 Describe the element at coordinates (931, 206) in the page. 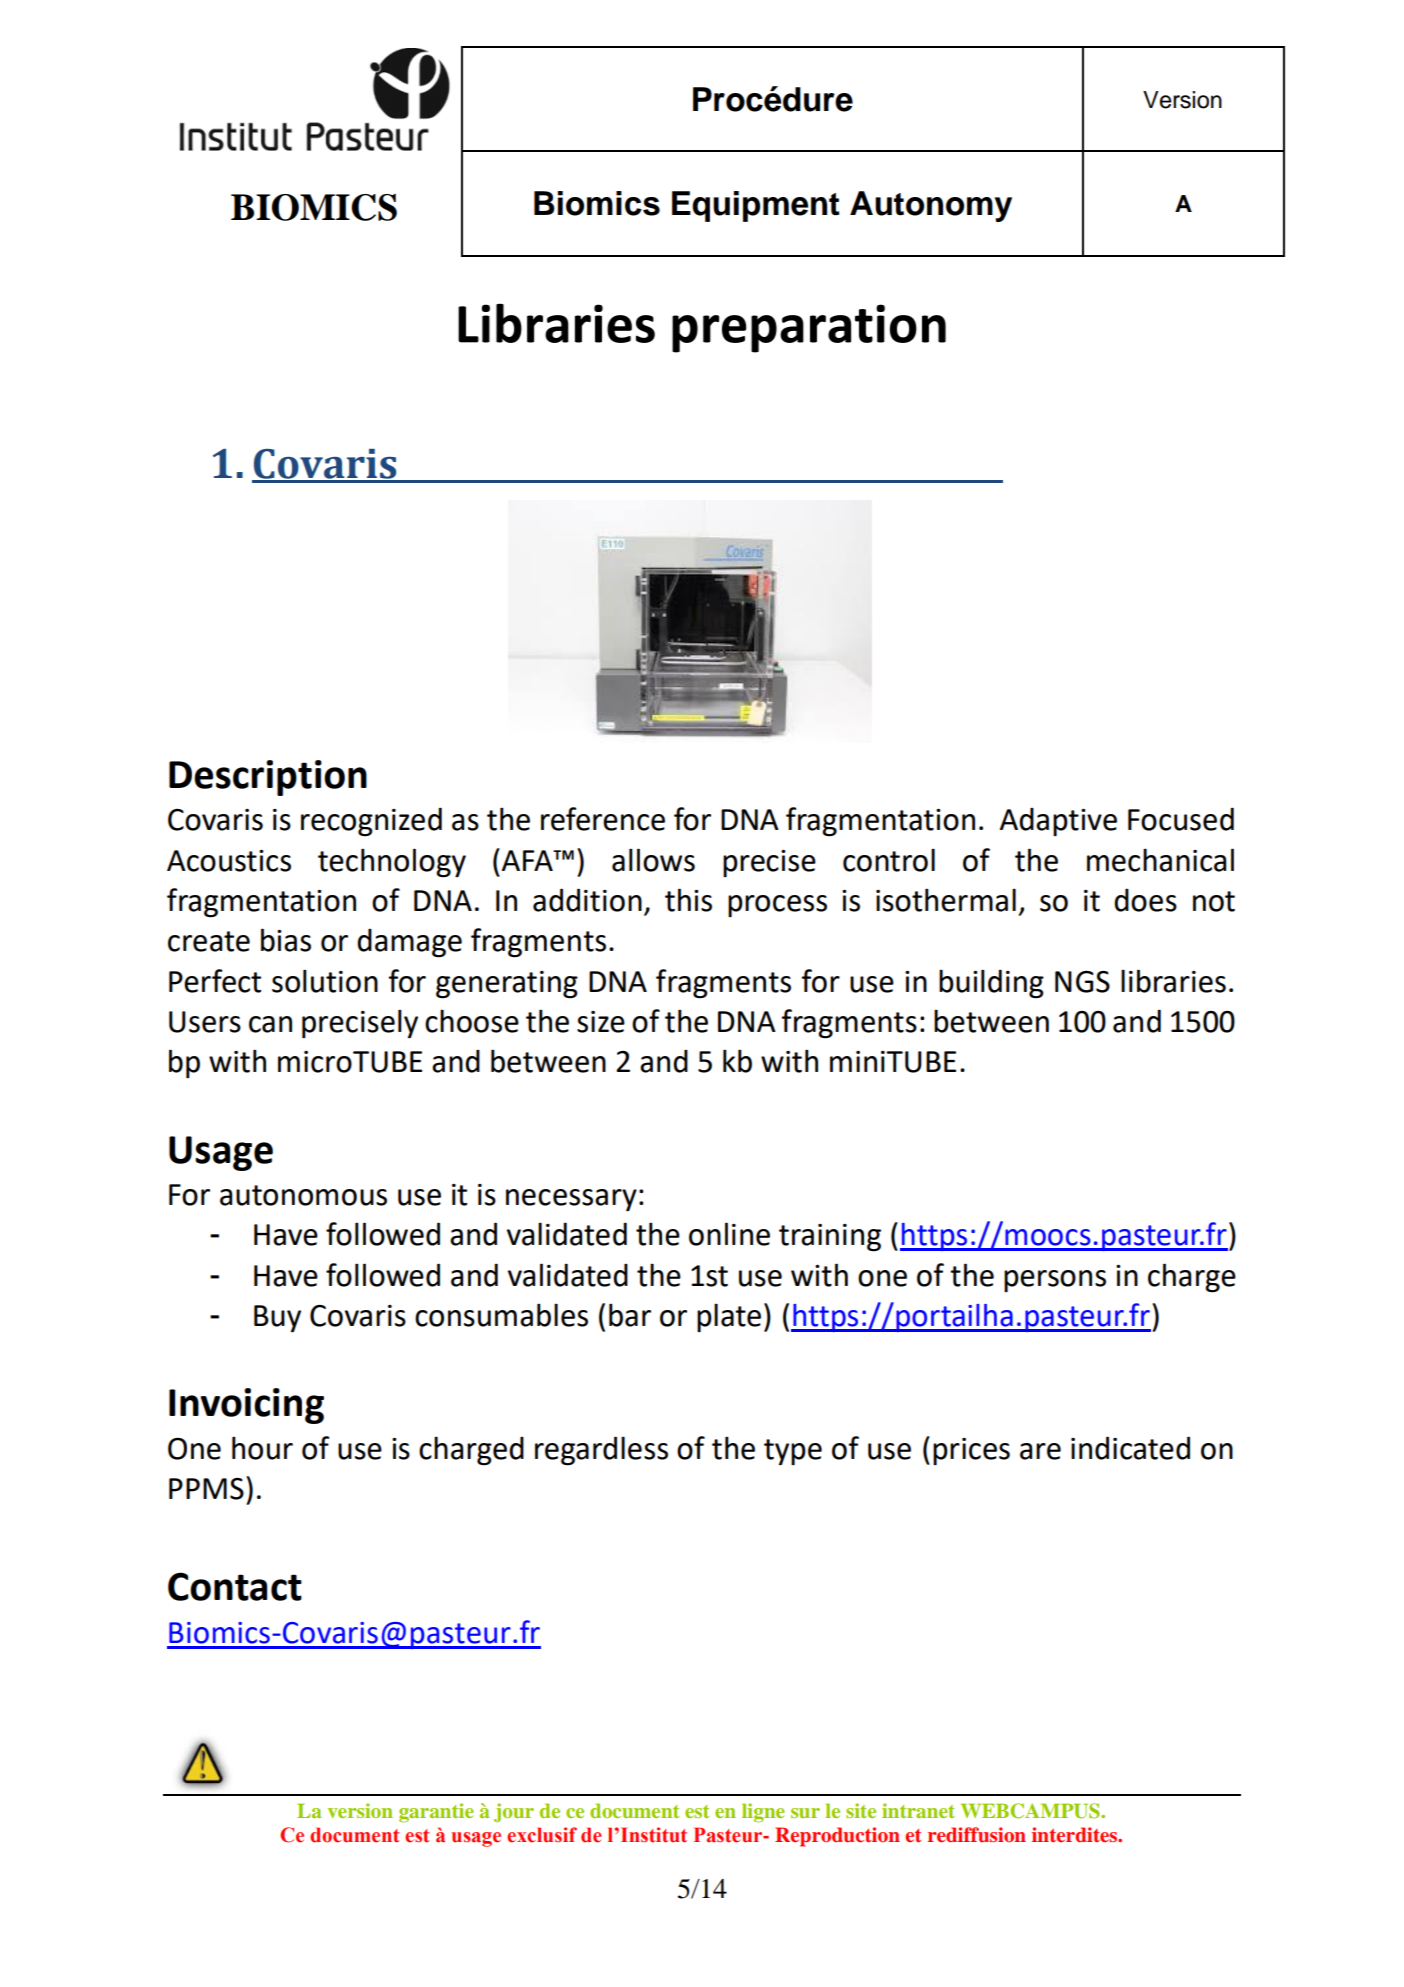

I see `Autonomy` at that location.
